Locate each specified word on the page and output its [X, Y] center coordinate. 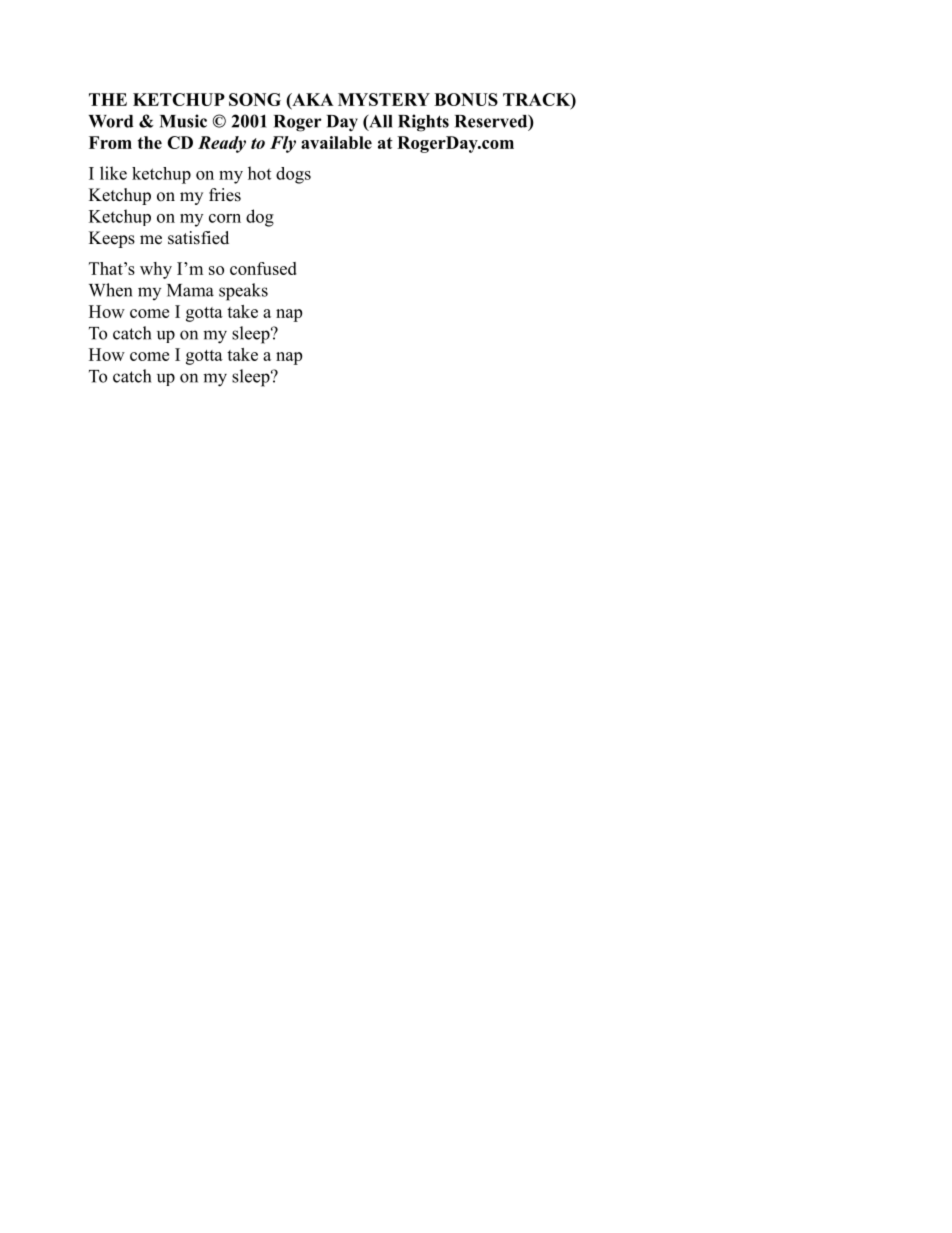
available [336, 142]
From [110, 142]
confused [263, 268]
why [156, 270]
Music [183, 121]
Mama [190, 290]
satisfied [198, 238]
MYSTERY [384, 99]
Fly [283, 144]
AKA [312, 100]
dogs [293, 175]
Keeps [112, 239]
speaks [243, 292]
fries [225, 195]
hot [259, 173]
